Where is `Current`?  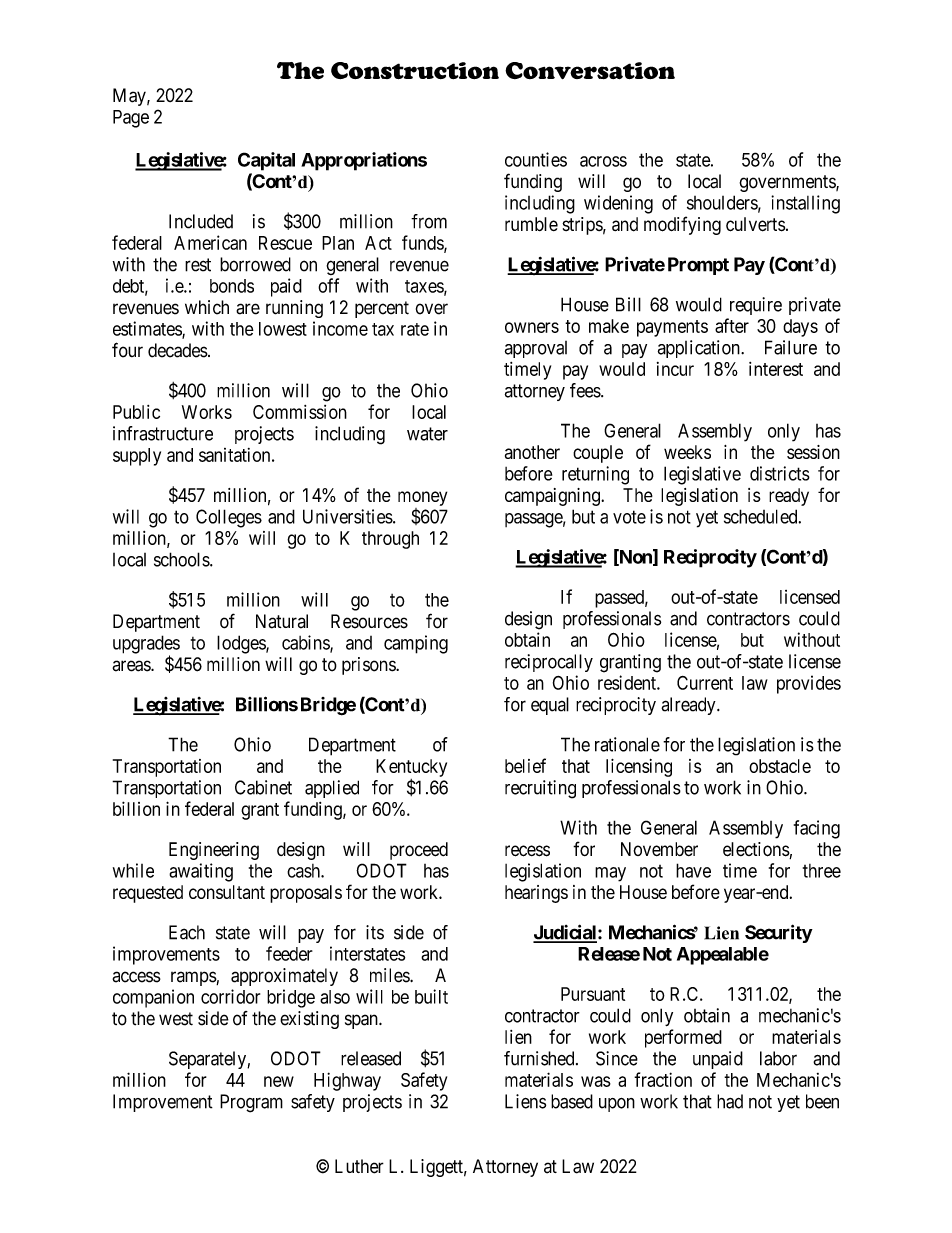
Current is located at coordinates (705, 683).
